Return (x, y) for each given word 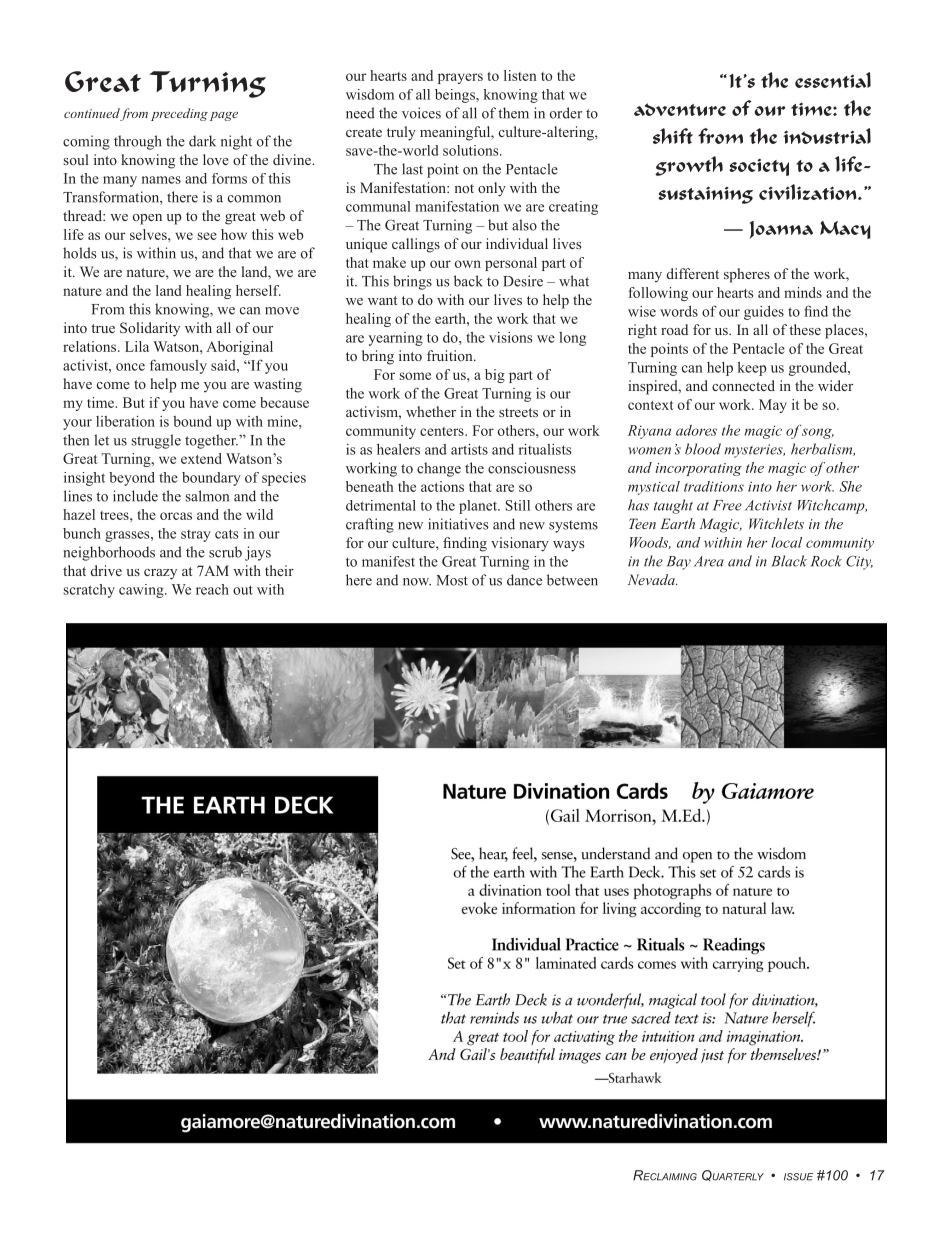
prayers (460, 78)
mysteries (754, 451)
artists (469, 449)
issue (798, 1177)
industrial (827, 136)
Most (452, 580)
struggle (156, 441)
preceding (179, 114)
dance (524, 580)
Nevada (652, 579)
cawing (142, 591)
